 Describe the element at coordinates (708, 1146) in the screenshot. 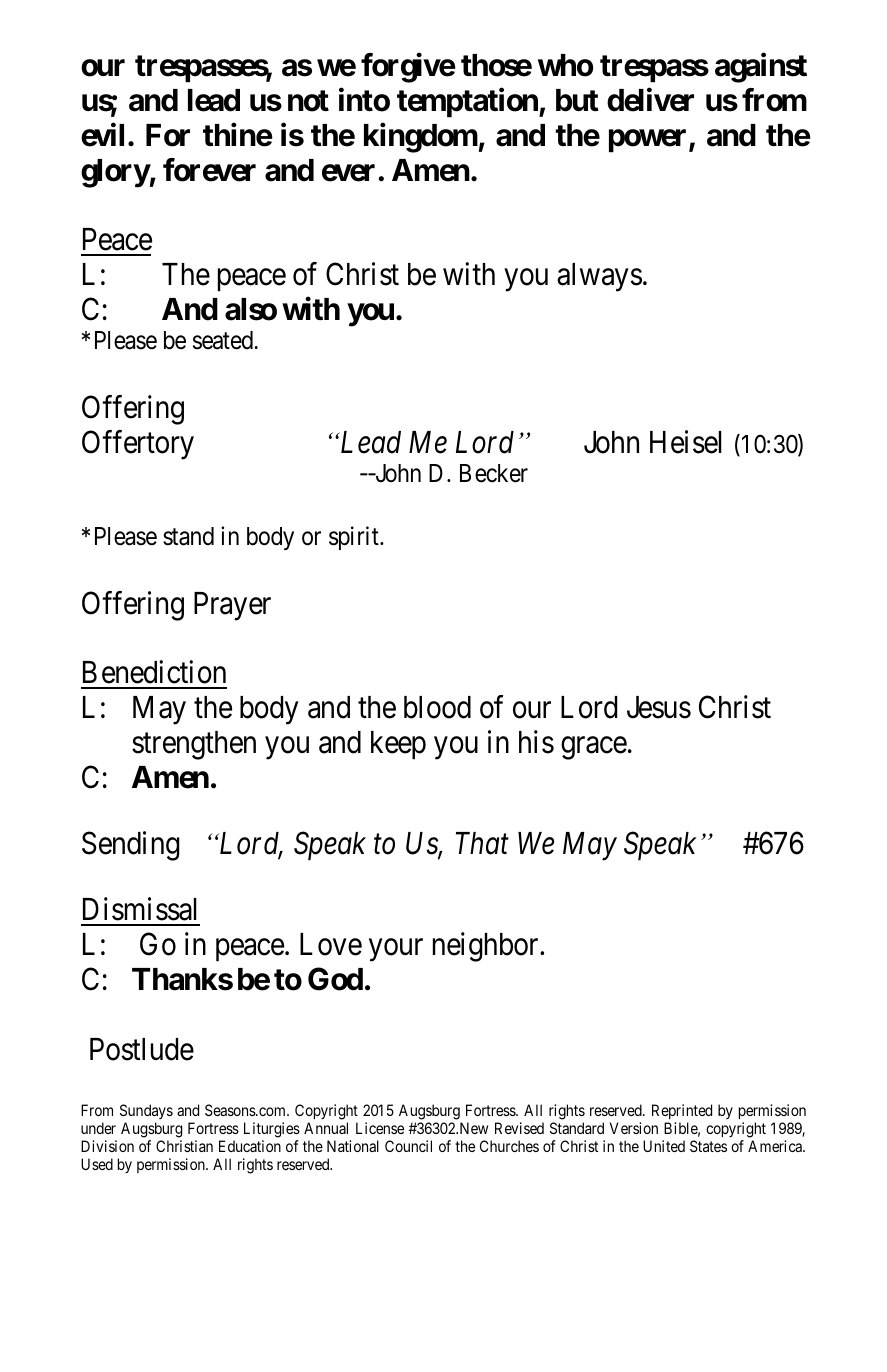

I see `States` at that location.
